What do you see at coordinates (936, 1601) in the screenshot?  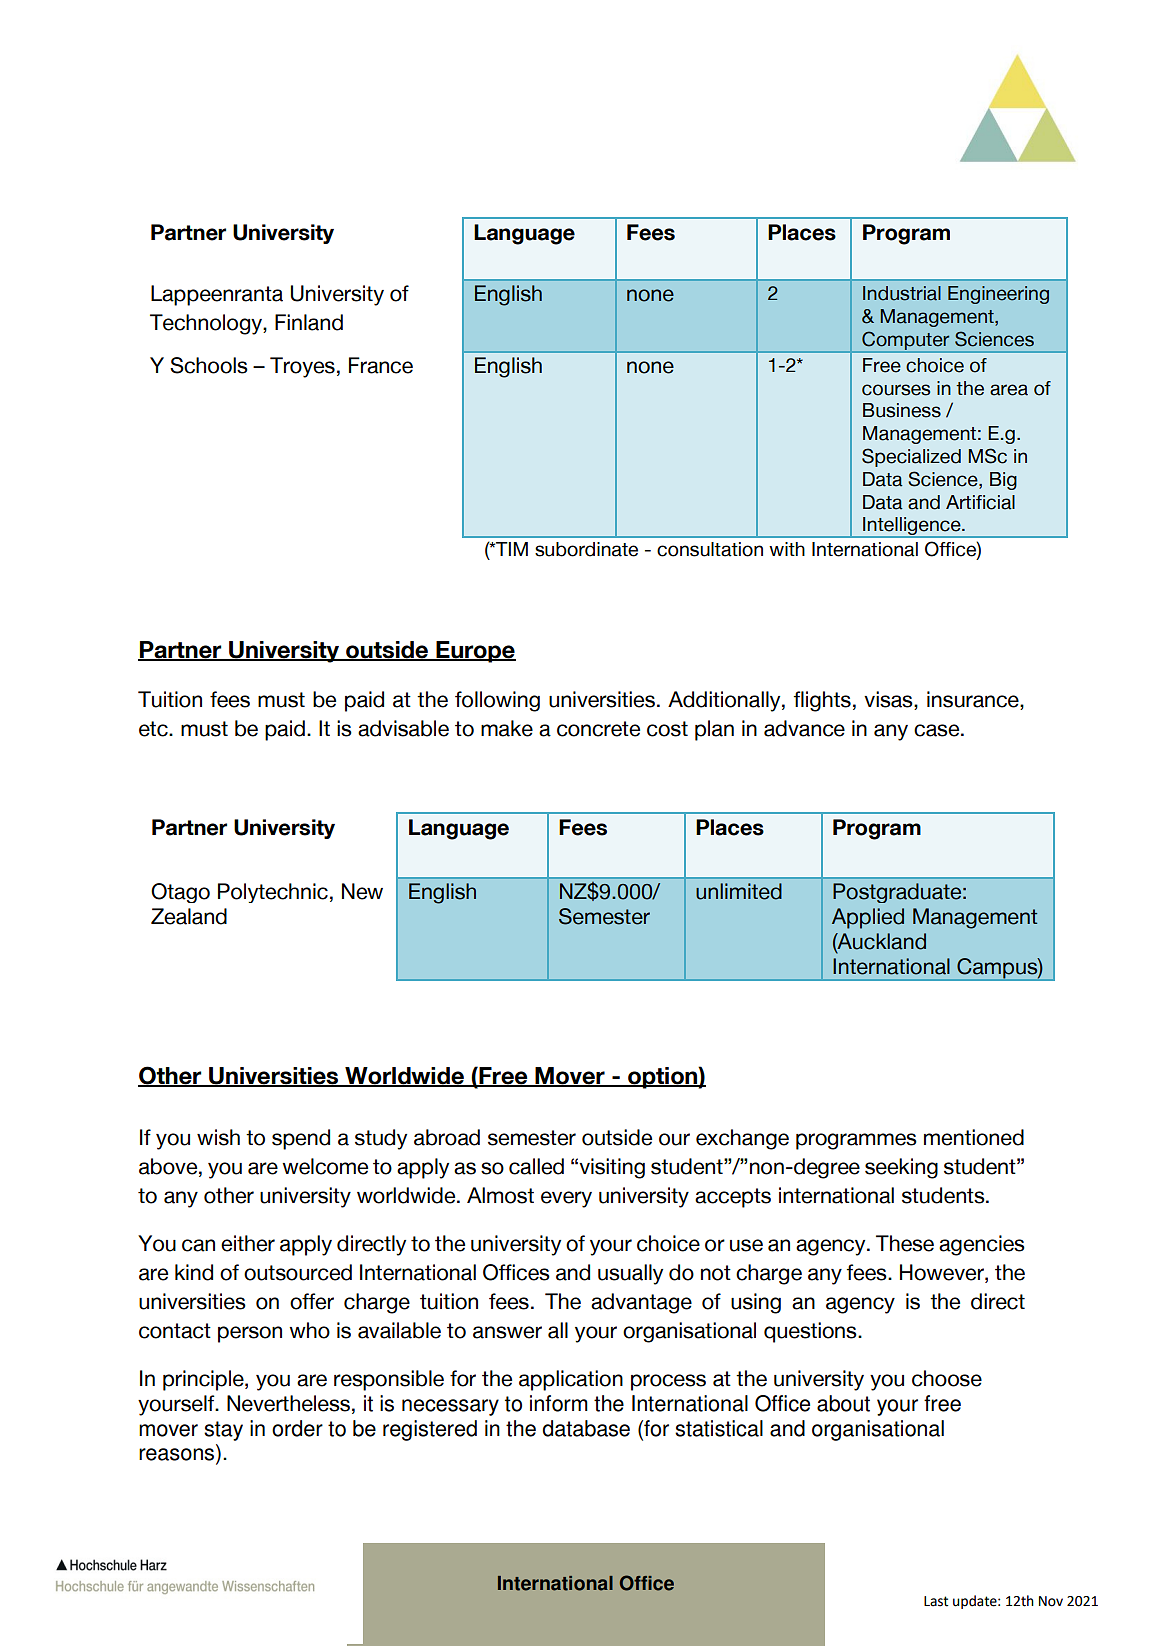 I see `Last` at bounding box center [936, 1601].
